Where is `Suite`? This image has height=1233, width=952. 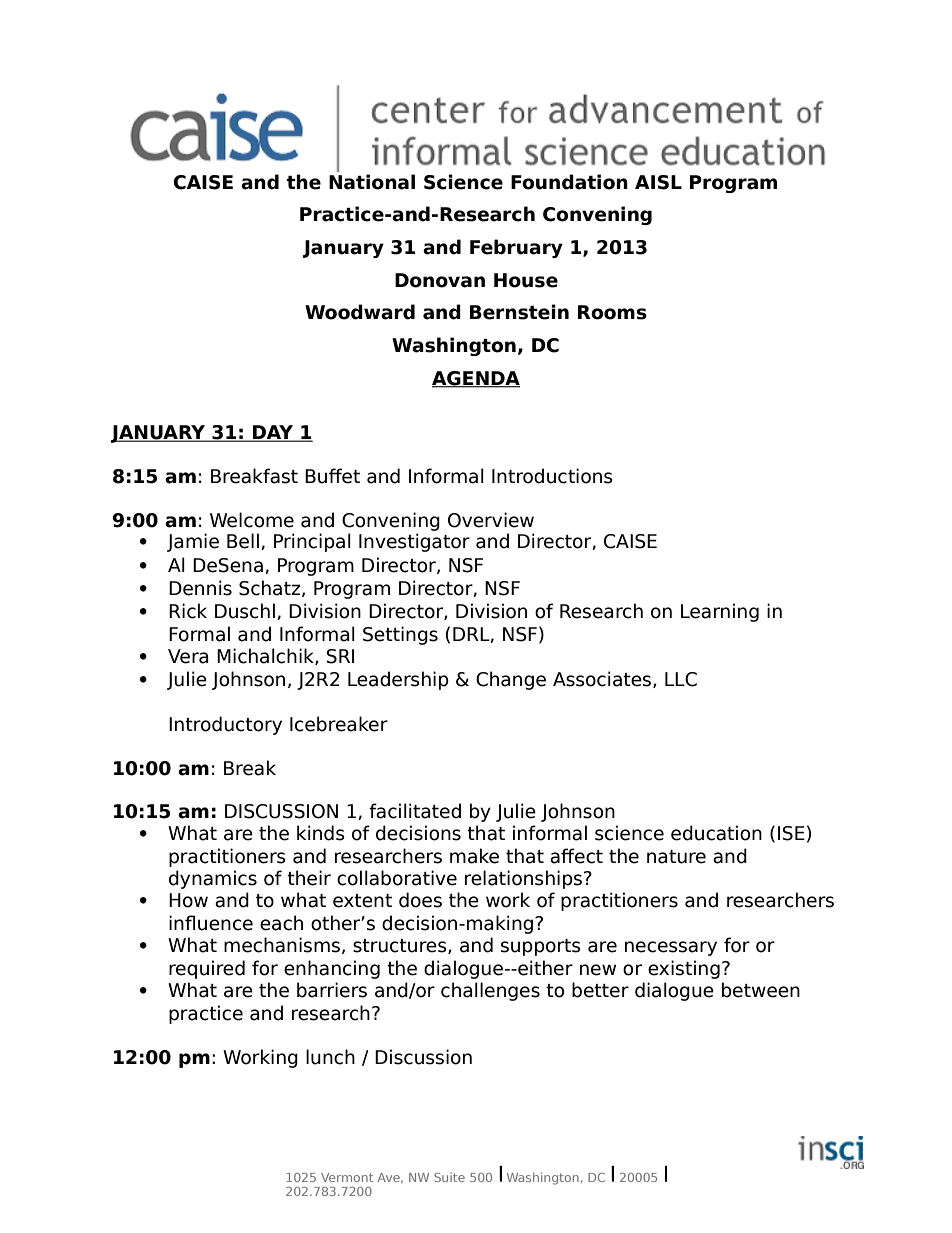
Suite is located at coordinates (449, 1177).
